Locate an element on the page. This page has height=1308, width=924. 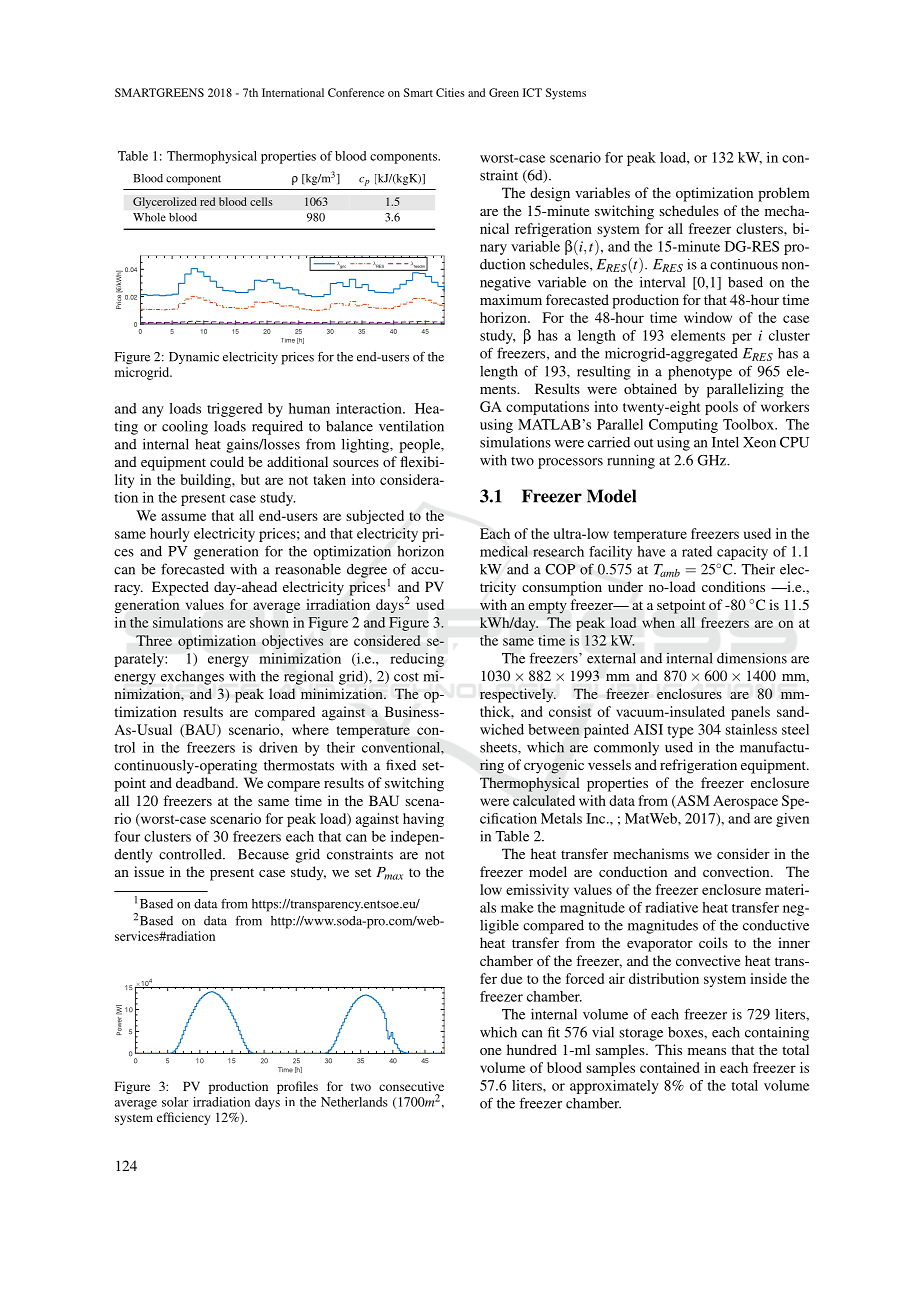
Cities is located at coordinates (450, 92).
